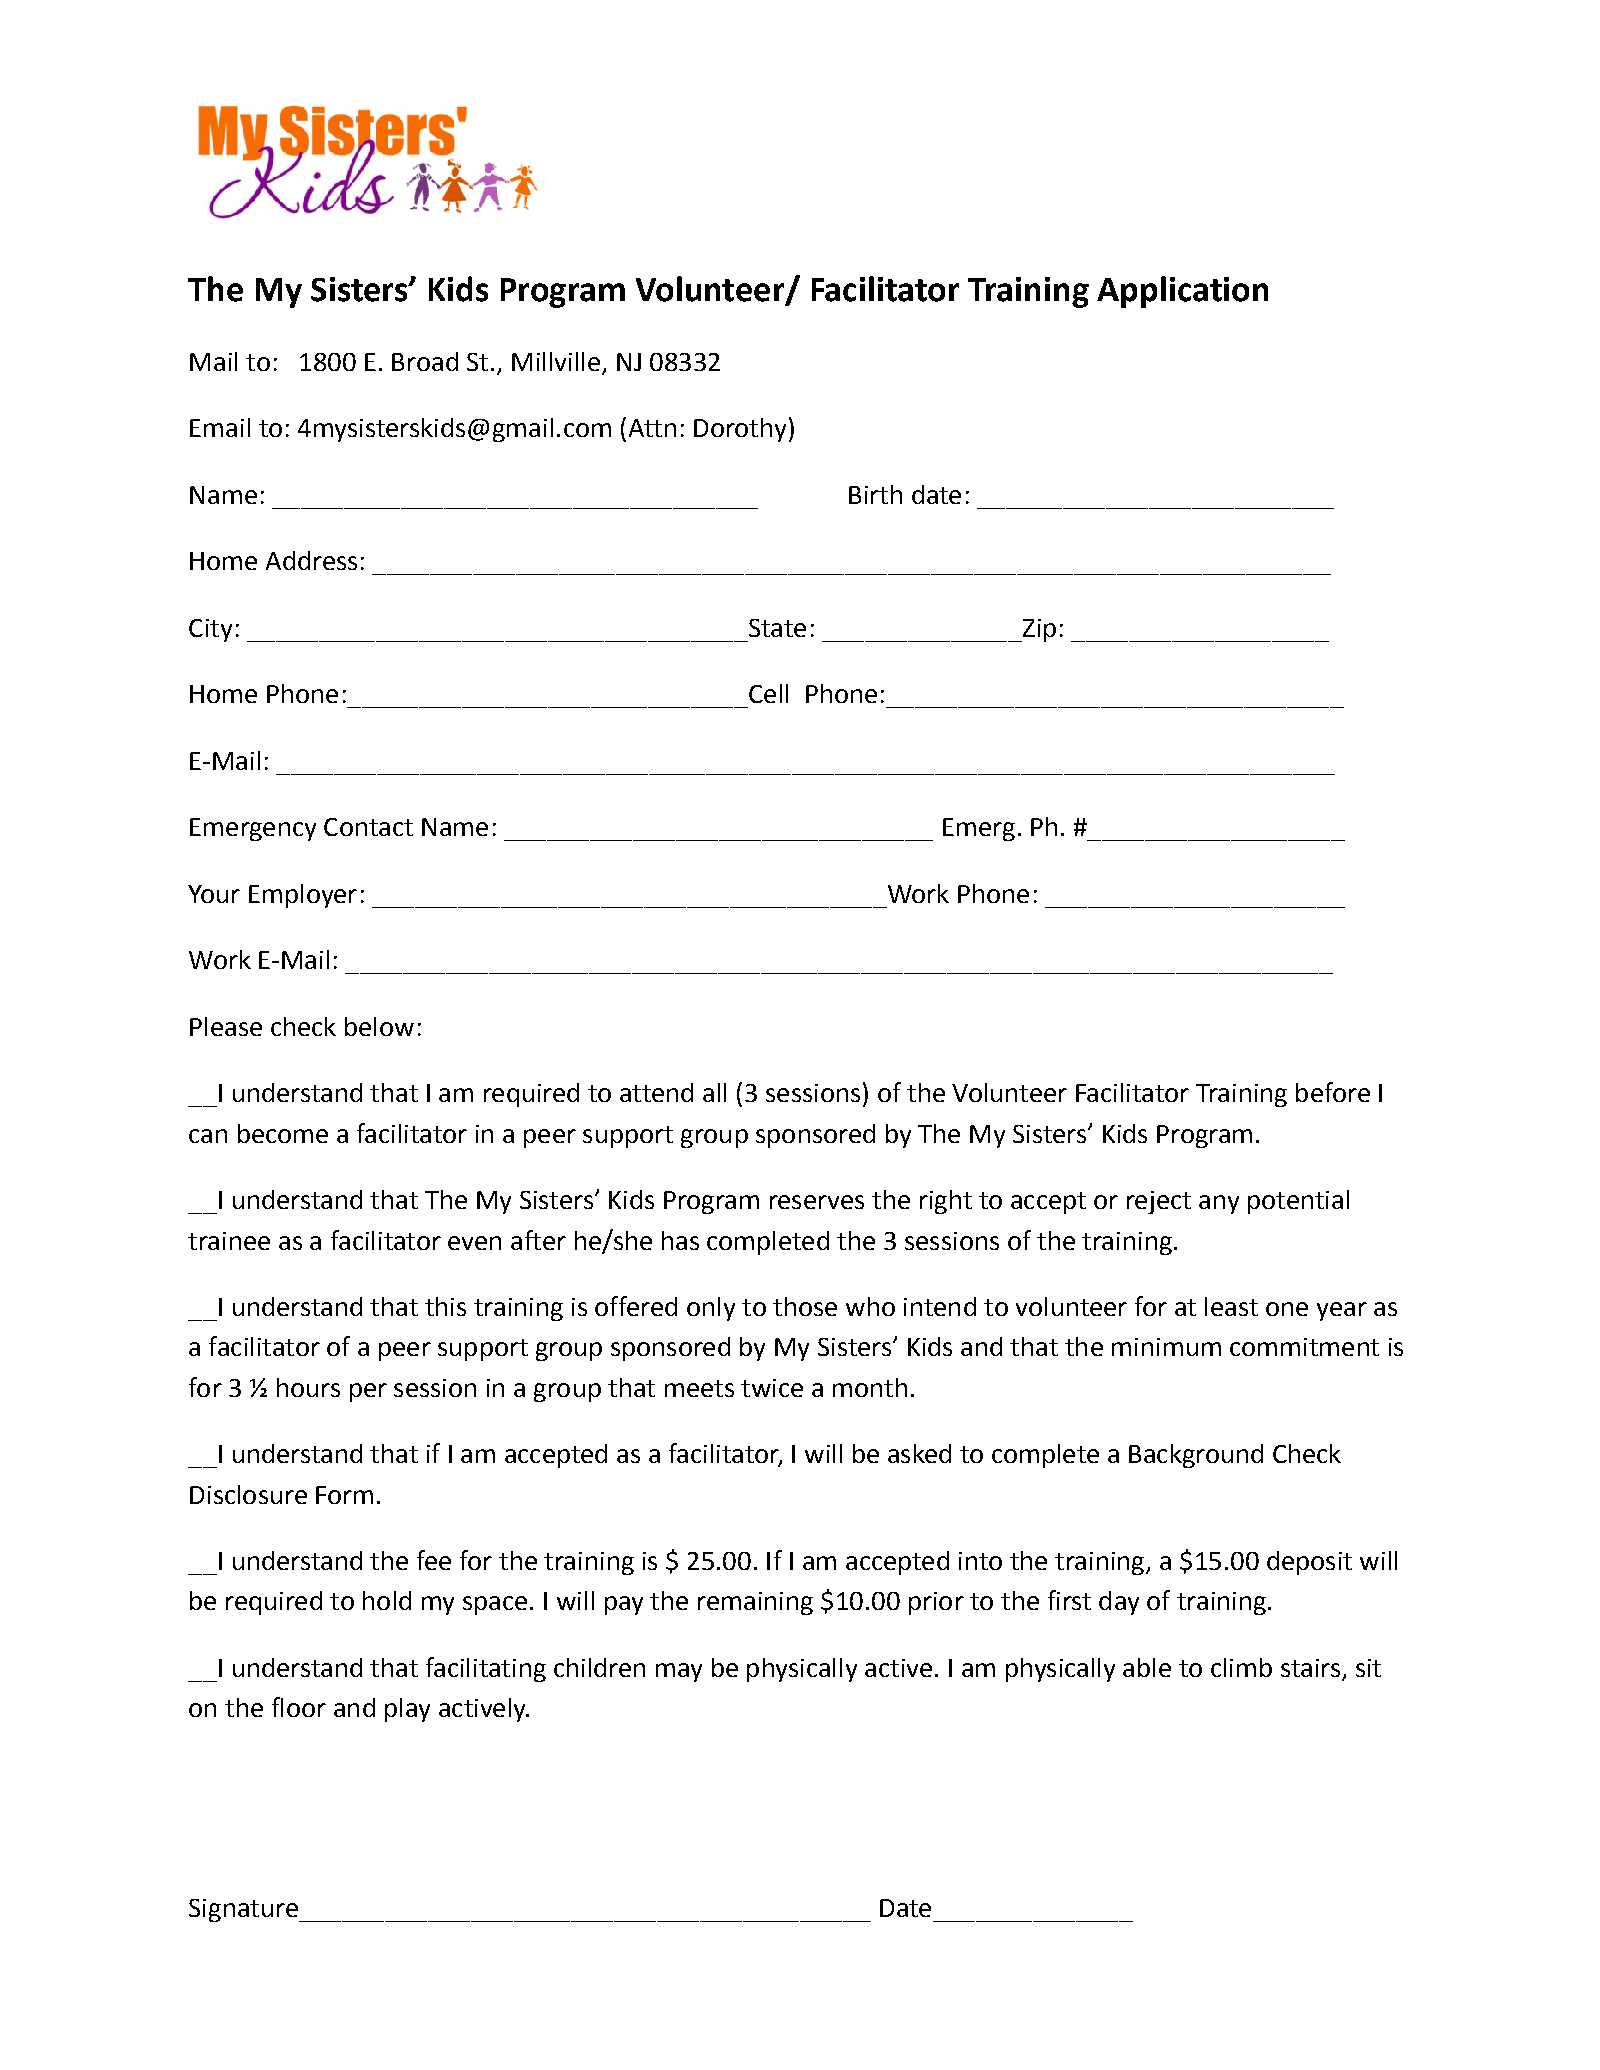 Image resolution: width=1600 pixels, height=2070 pixels. Describe the element at coordinates (772, 1388) in the document. I see `twice` at that location.
